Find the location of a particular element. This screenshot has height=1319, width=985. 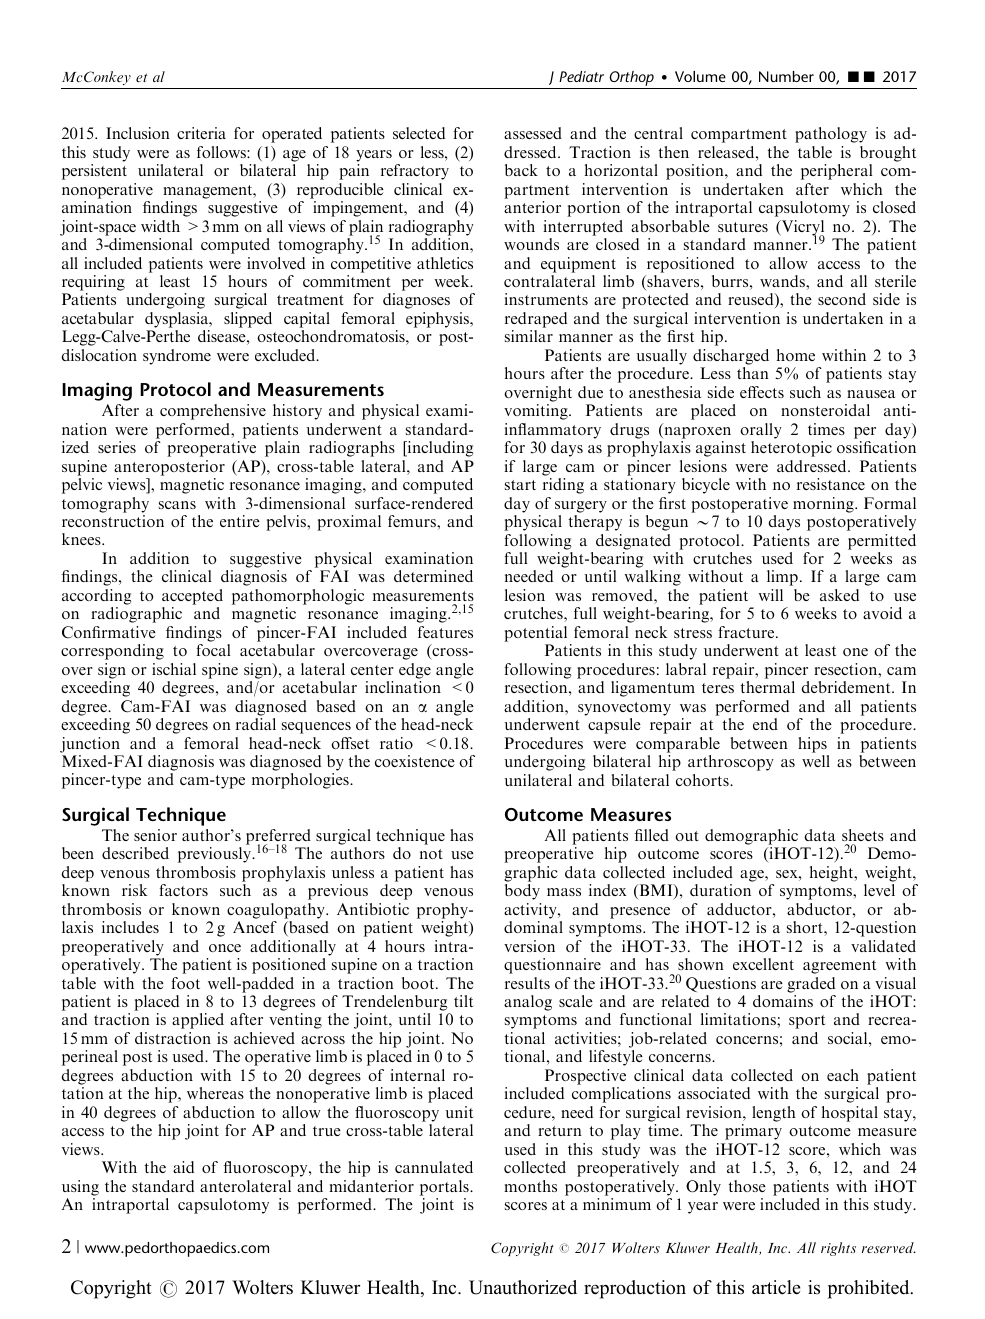

pathology is located at coordinates (831, 135).
